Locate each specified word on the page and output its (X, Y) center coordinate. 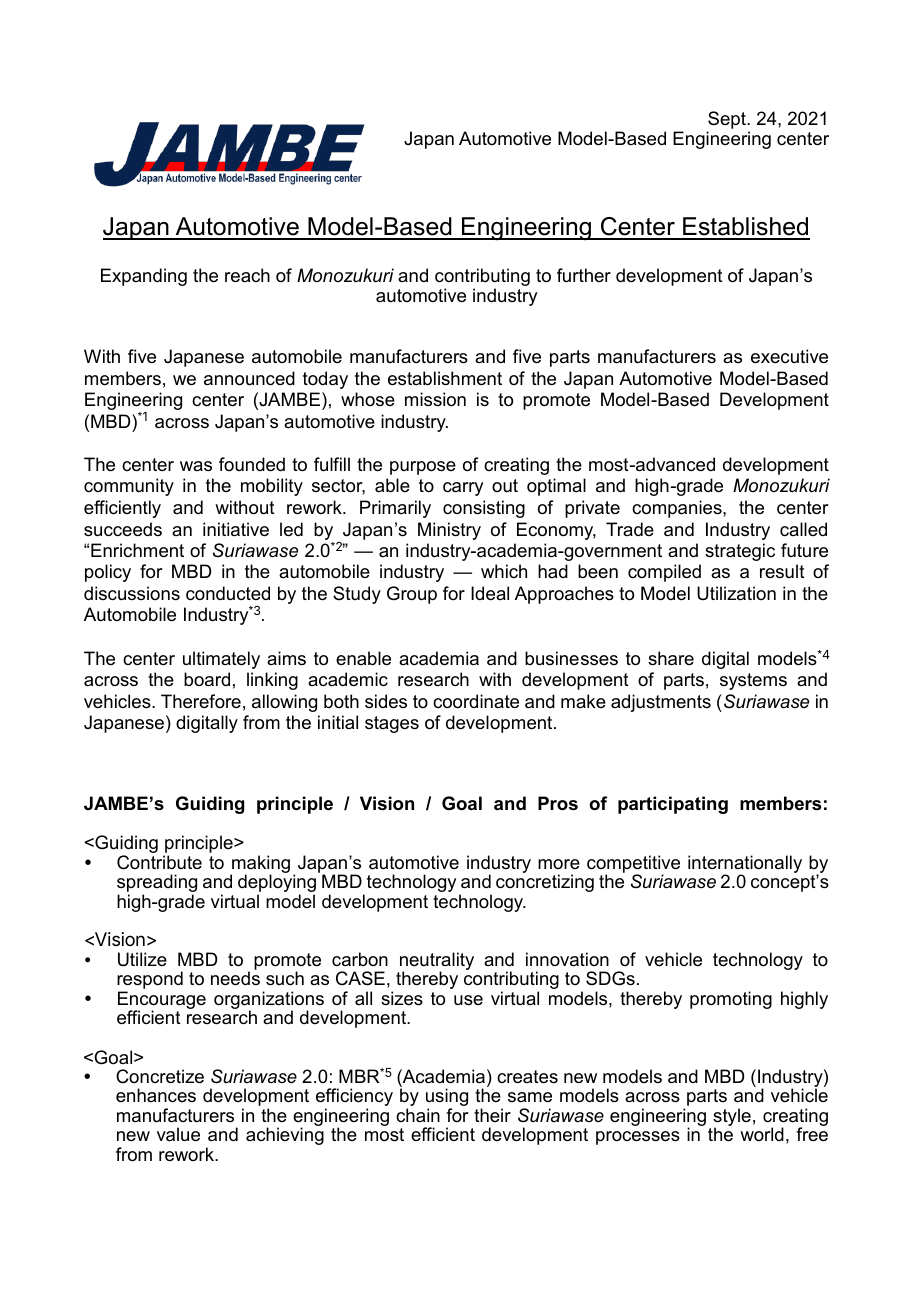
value (178, 1134)
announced (249, 378)
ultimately (221, 660)
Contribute (159, 862)
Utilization (736, 593)
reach (247, 275)
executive (789, 356)
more (559, 864)
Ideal (490, 593)
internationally (745, 865)
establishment (445, 378)
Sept (727, 121)
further (584, 275)
